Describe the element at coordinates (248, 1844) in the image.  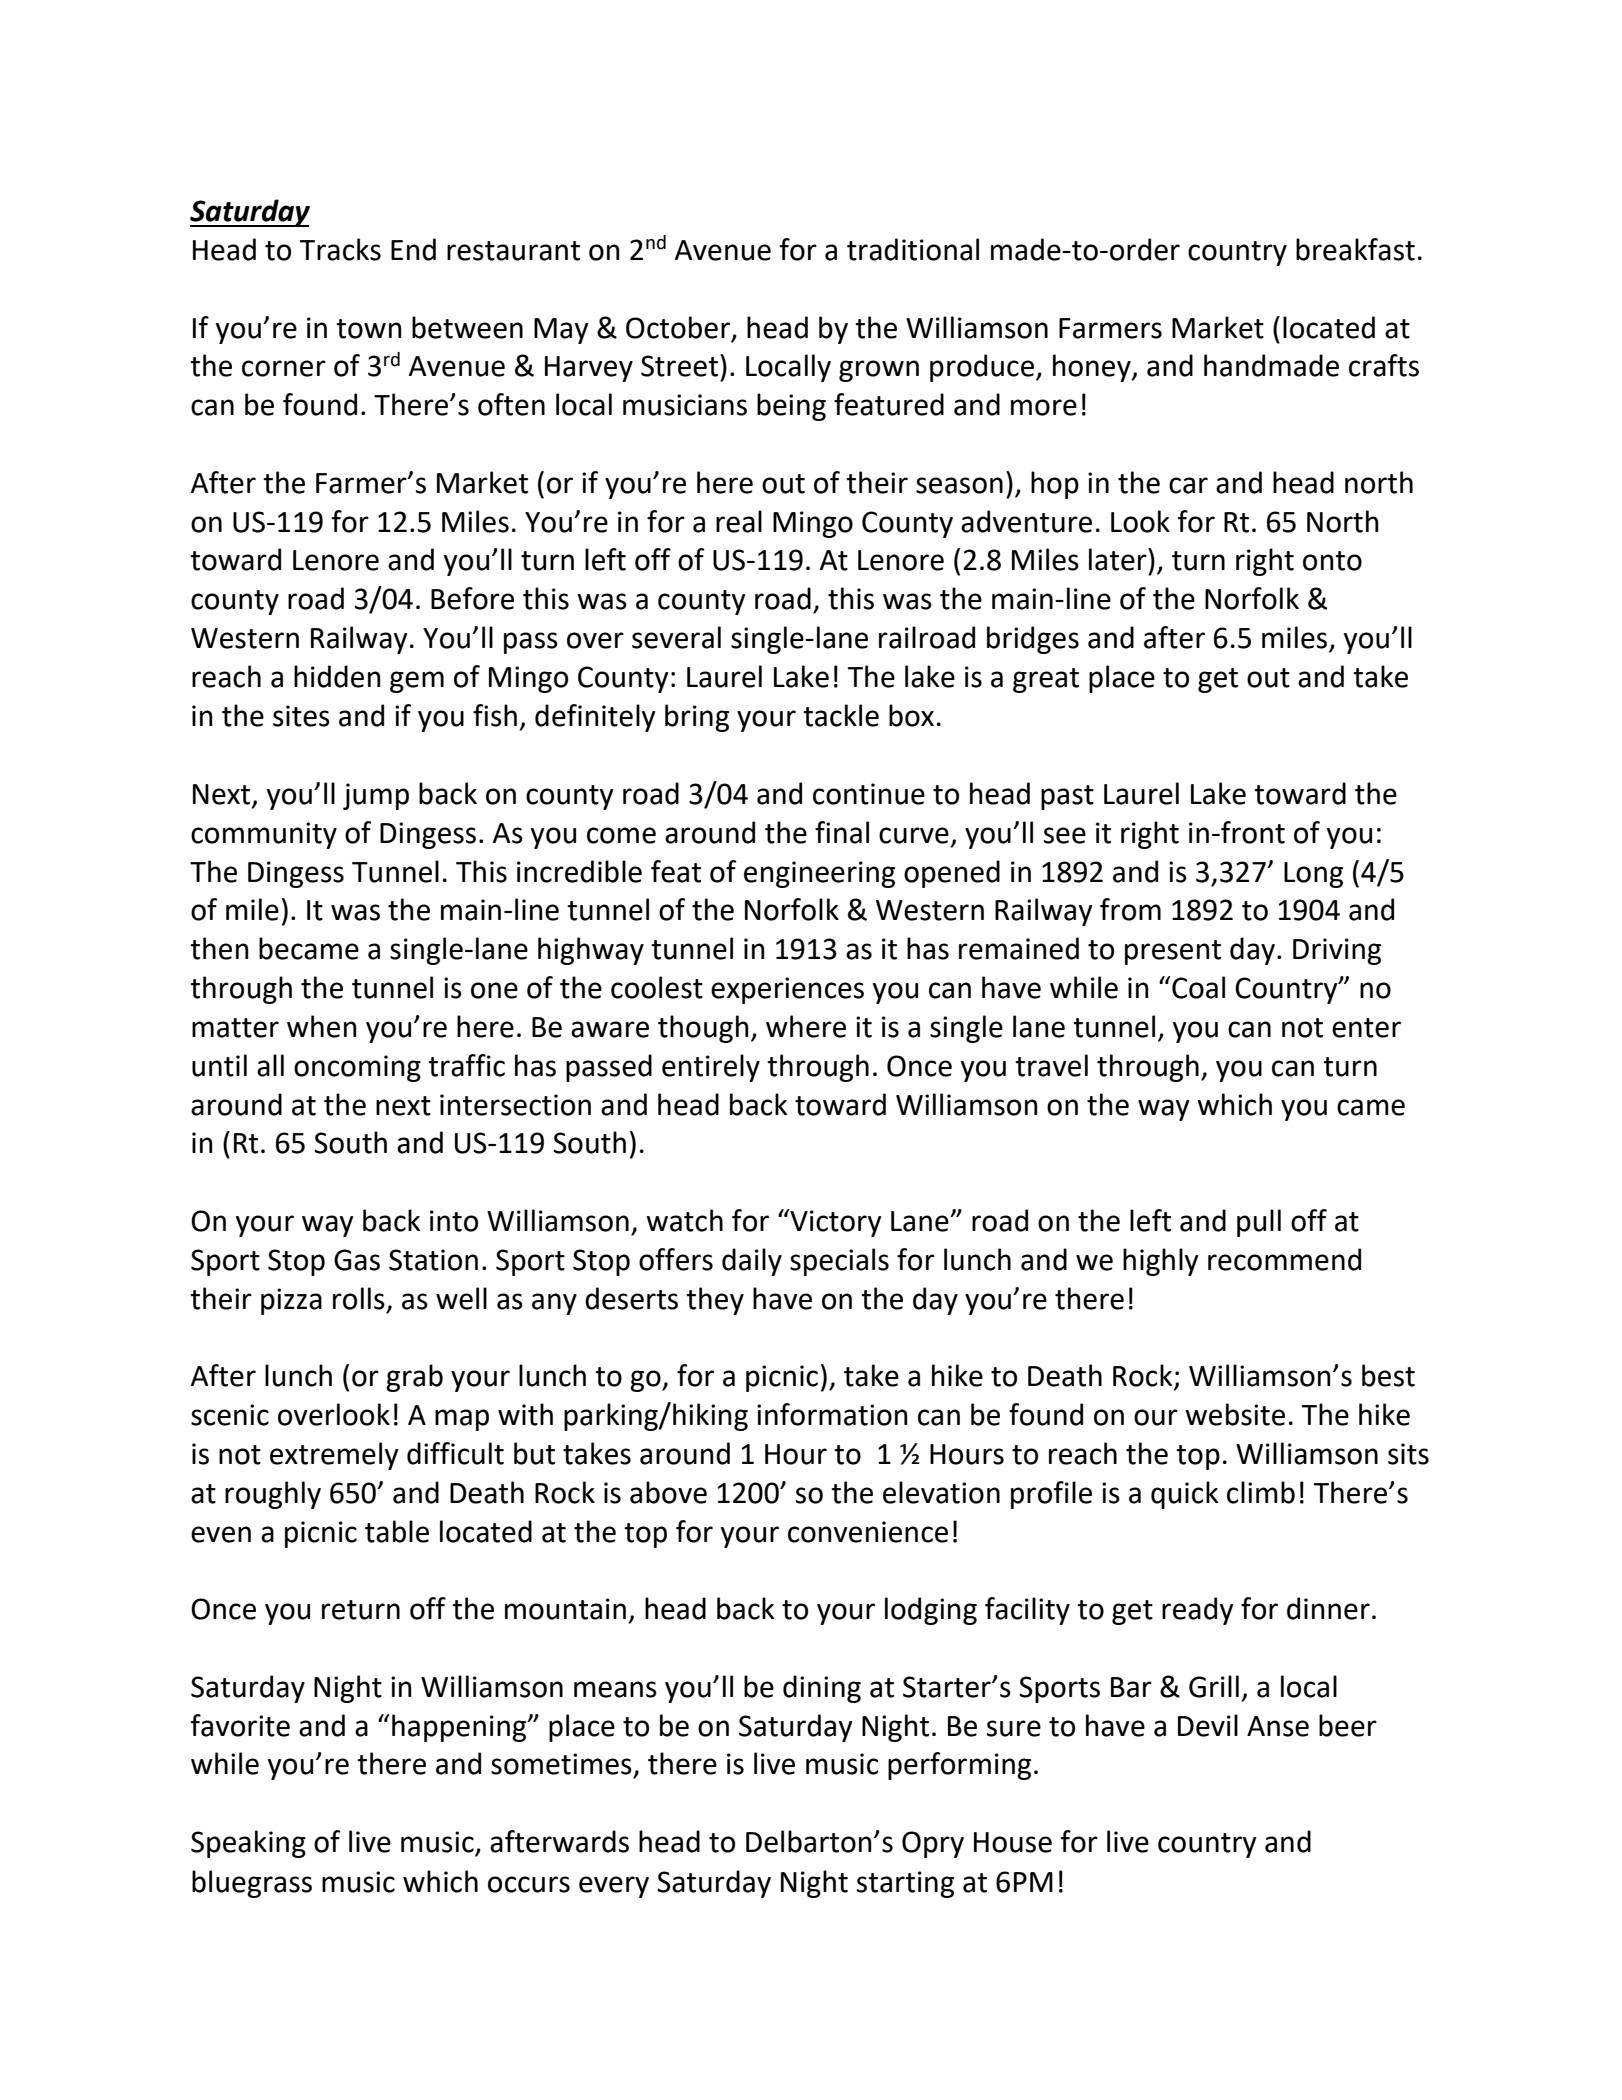
I see `Speaking` at that location.
